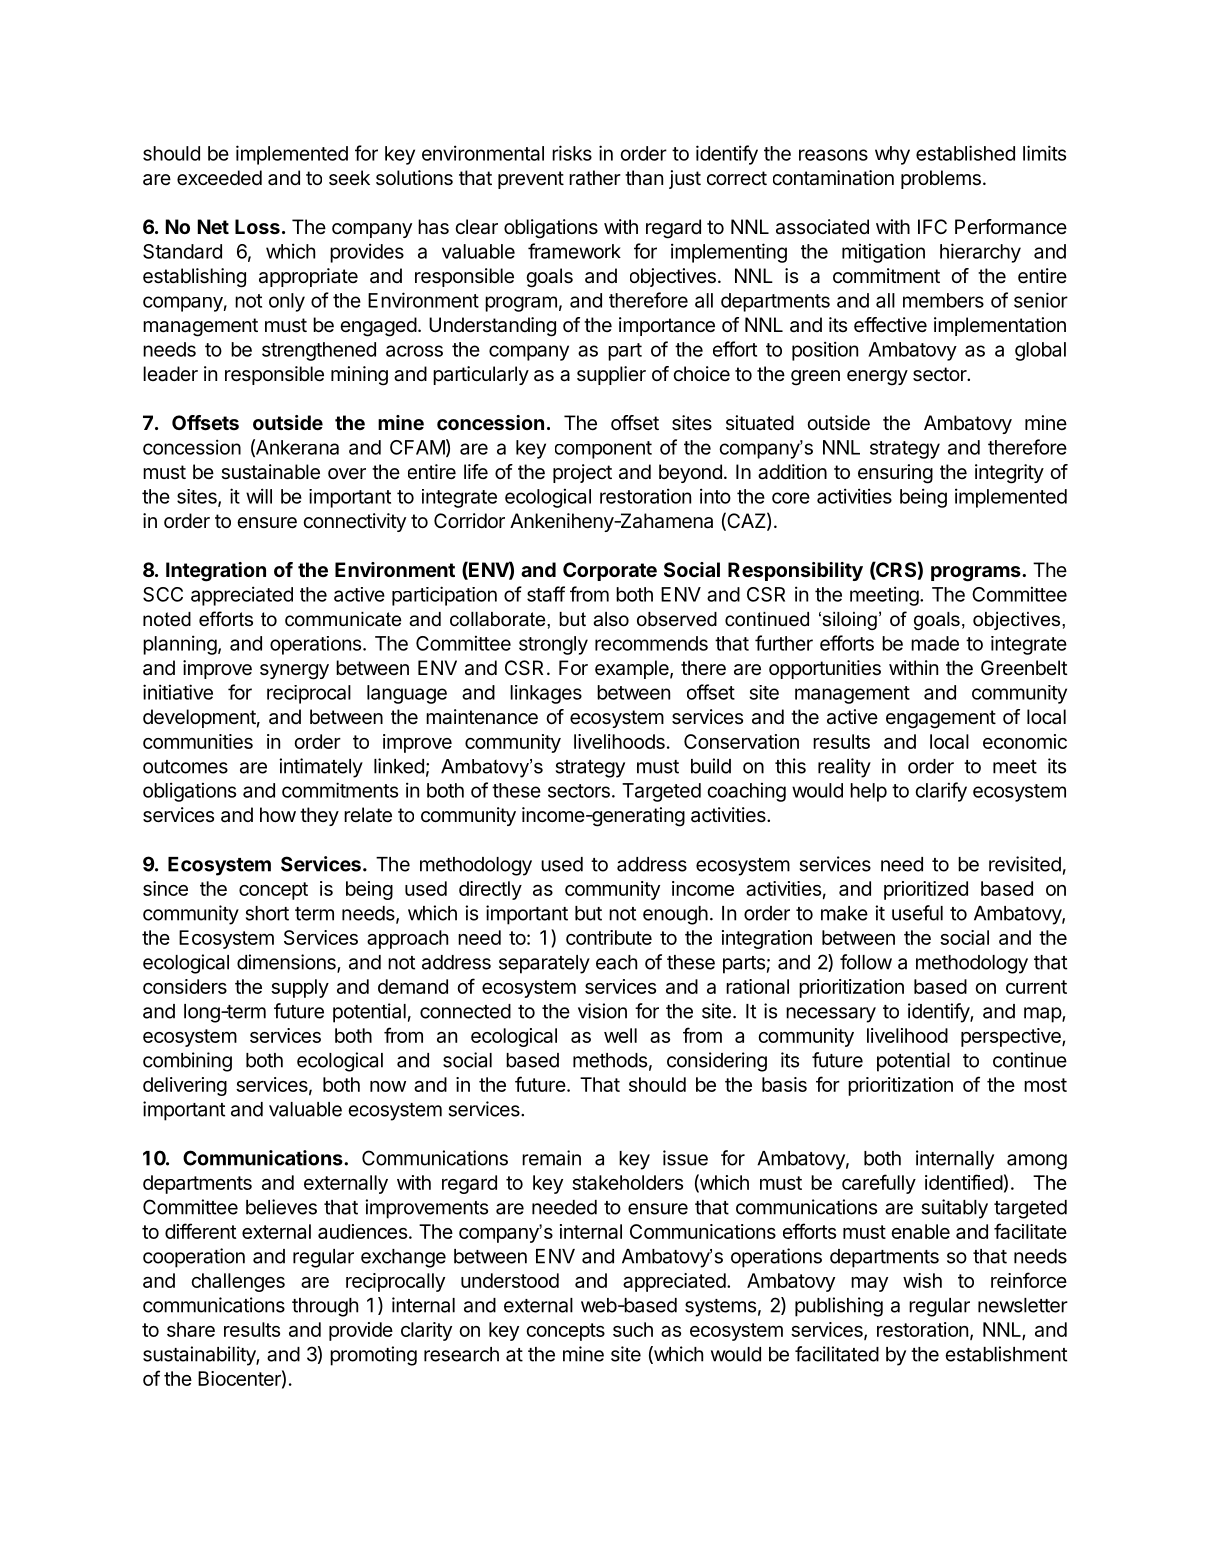  I want to click on intimately, so click(321, 768).
